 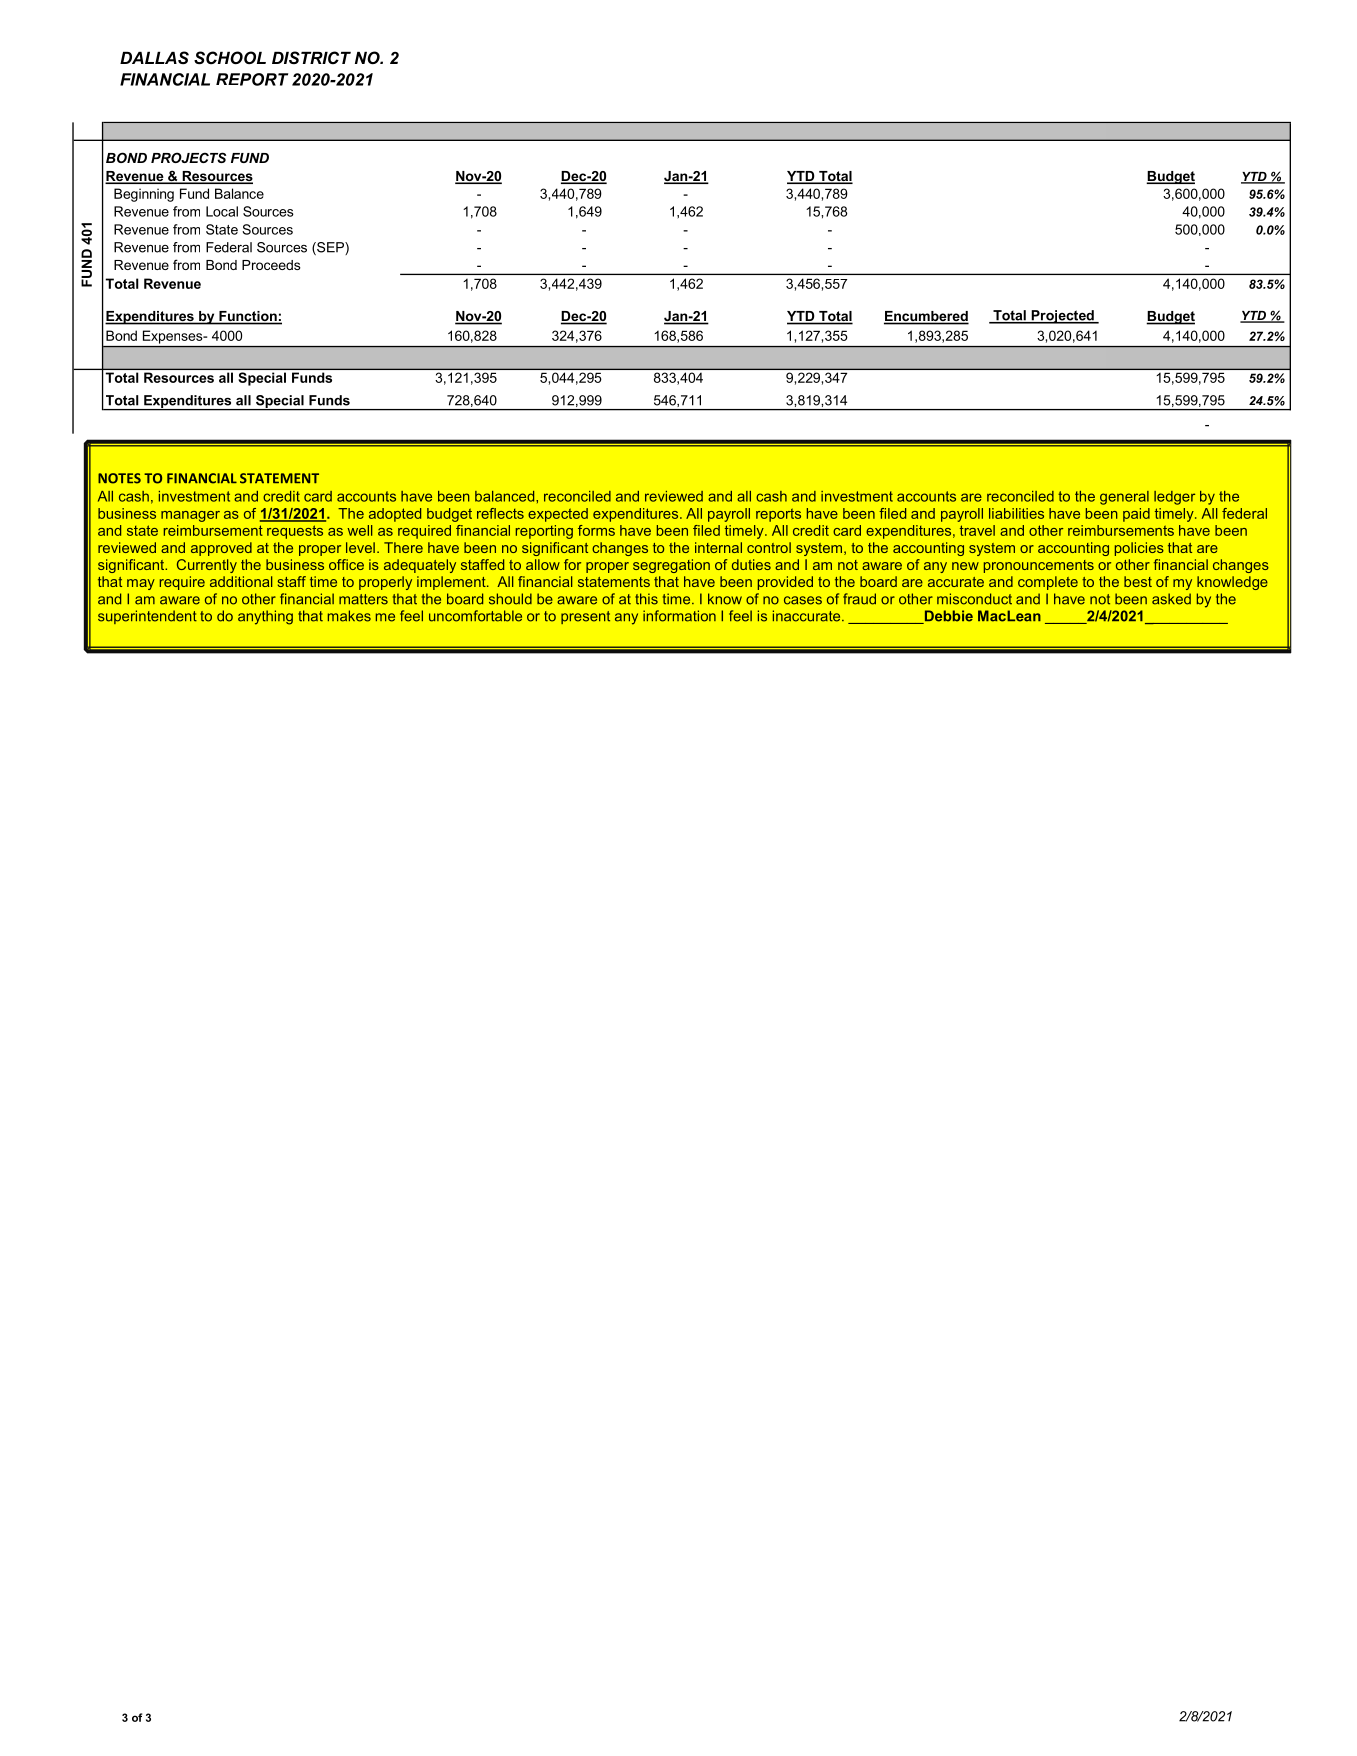 What do you see at coordinates (230, 58) in the document?
I see `SCHOOL` at bounding box center [230, 58].
